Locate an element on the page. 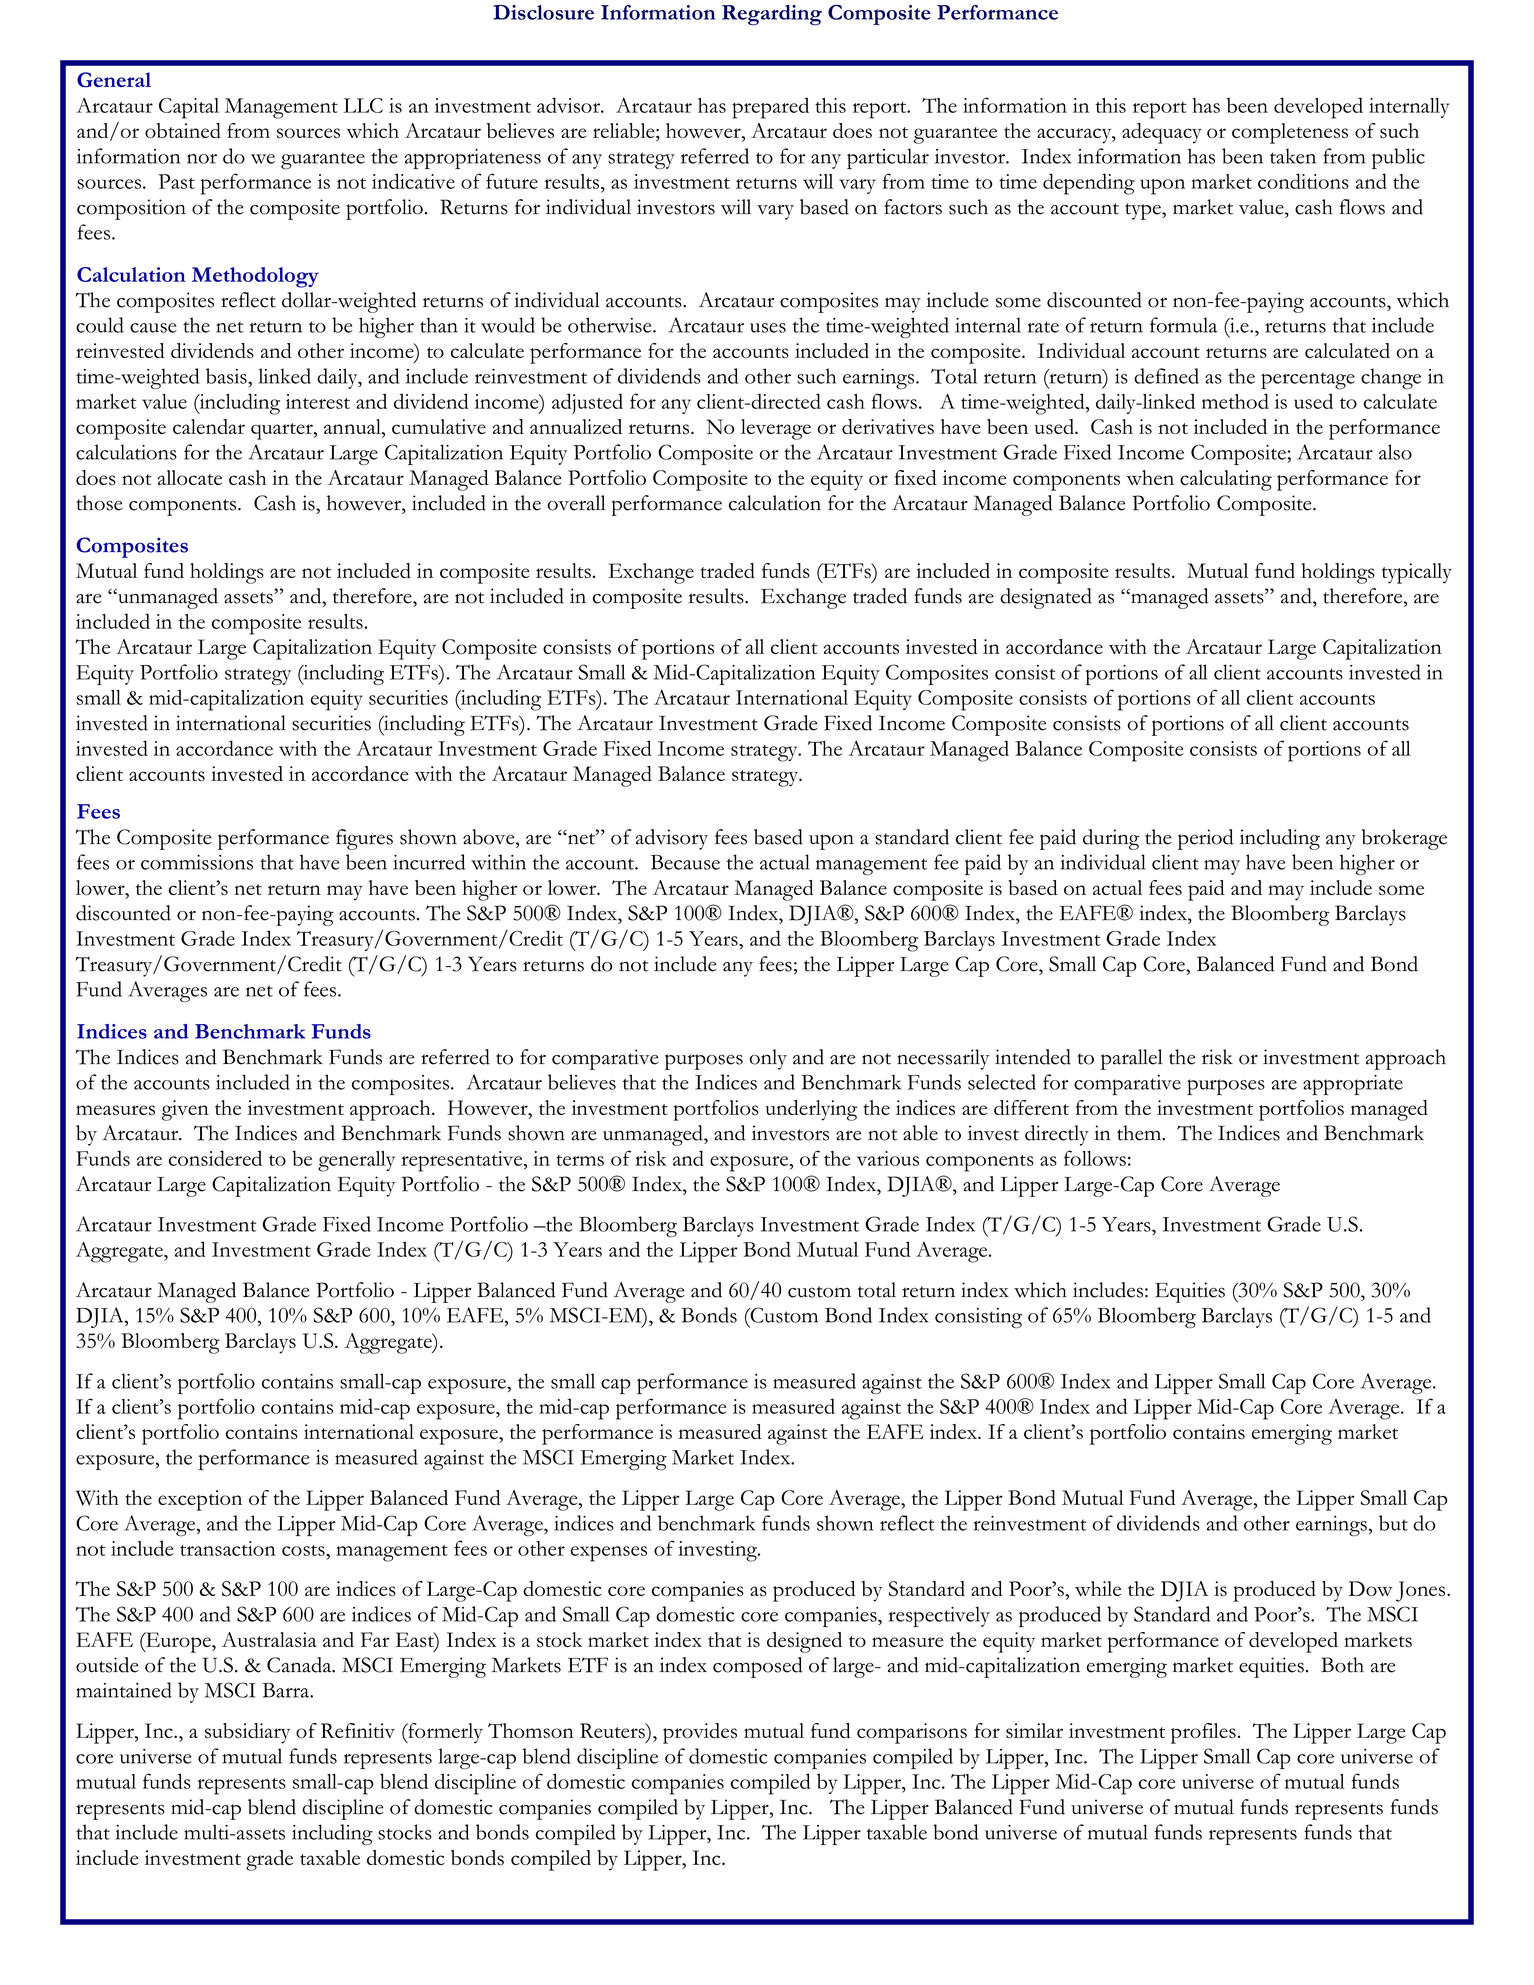 Image resolution: width=1534 pixels, height=1985 pixels. above is located at coordinates (490, 837).
